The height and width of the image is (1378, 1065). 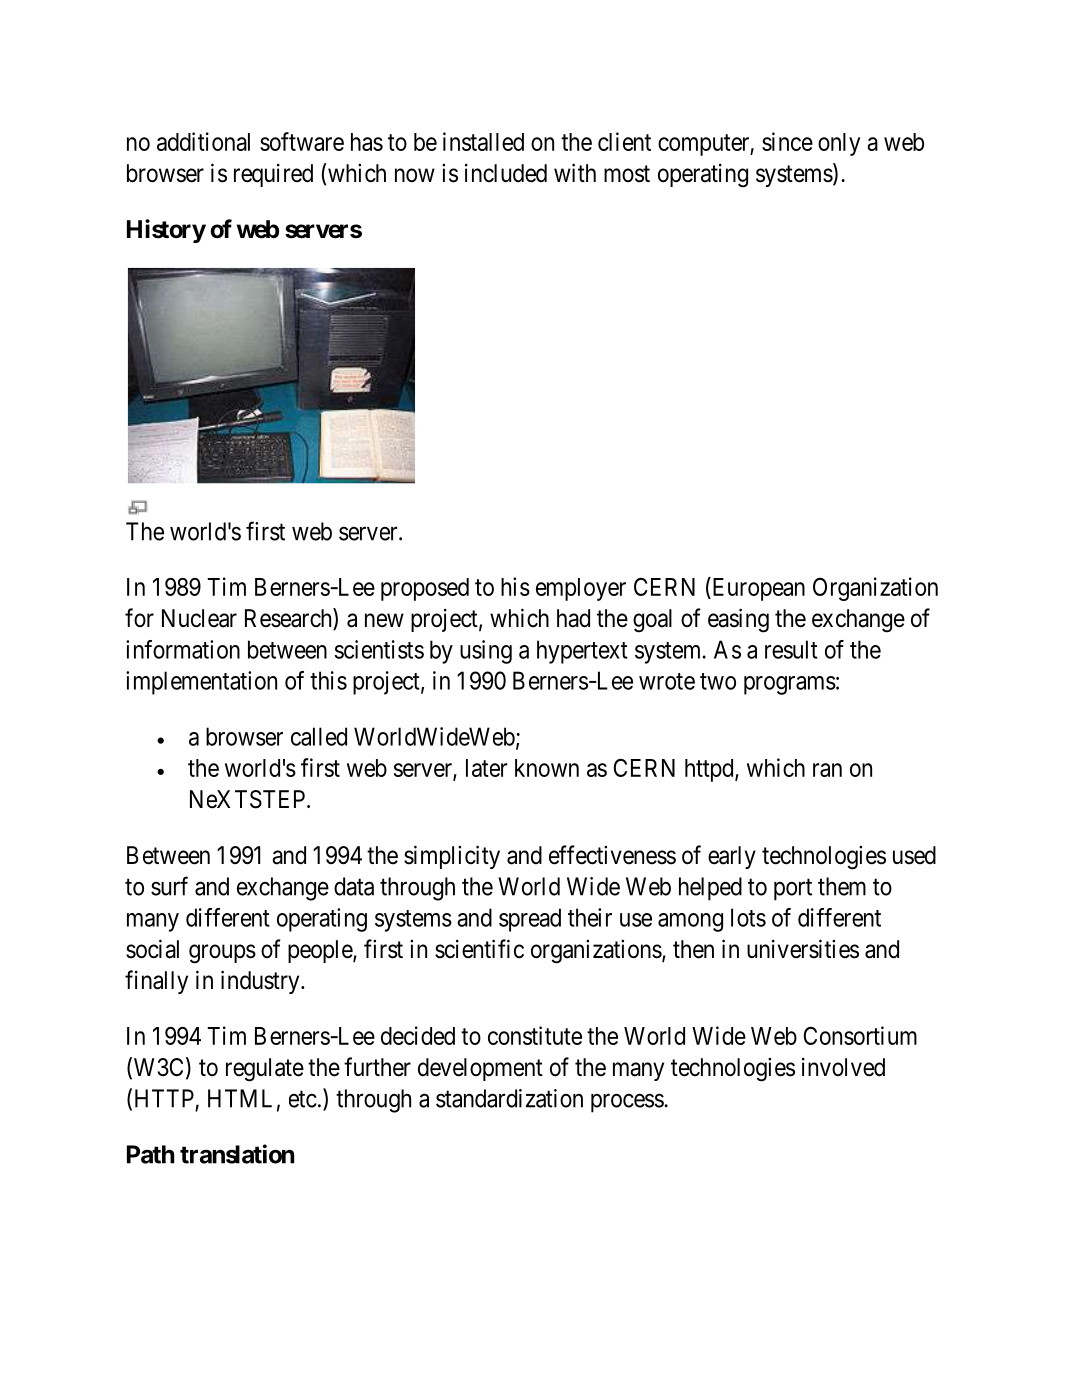 What do you see at coordinates (506, 173) in the image?
I see `included` at bounding box center [506, 173].
